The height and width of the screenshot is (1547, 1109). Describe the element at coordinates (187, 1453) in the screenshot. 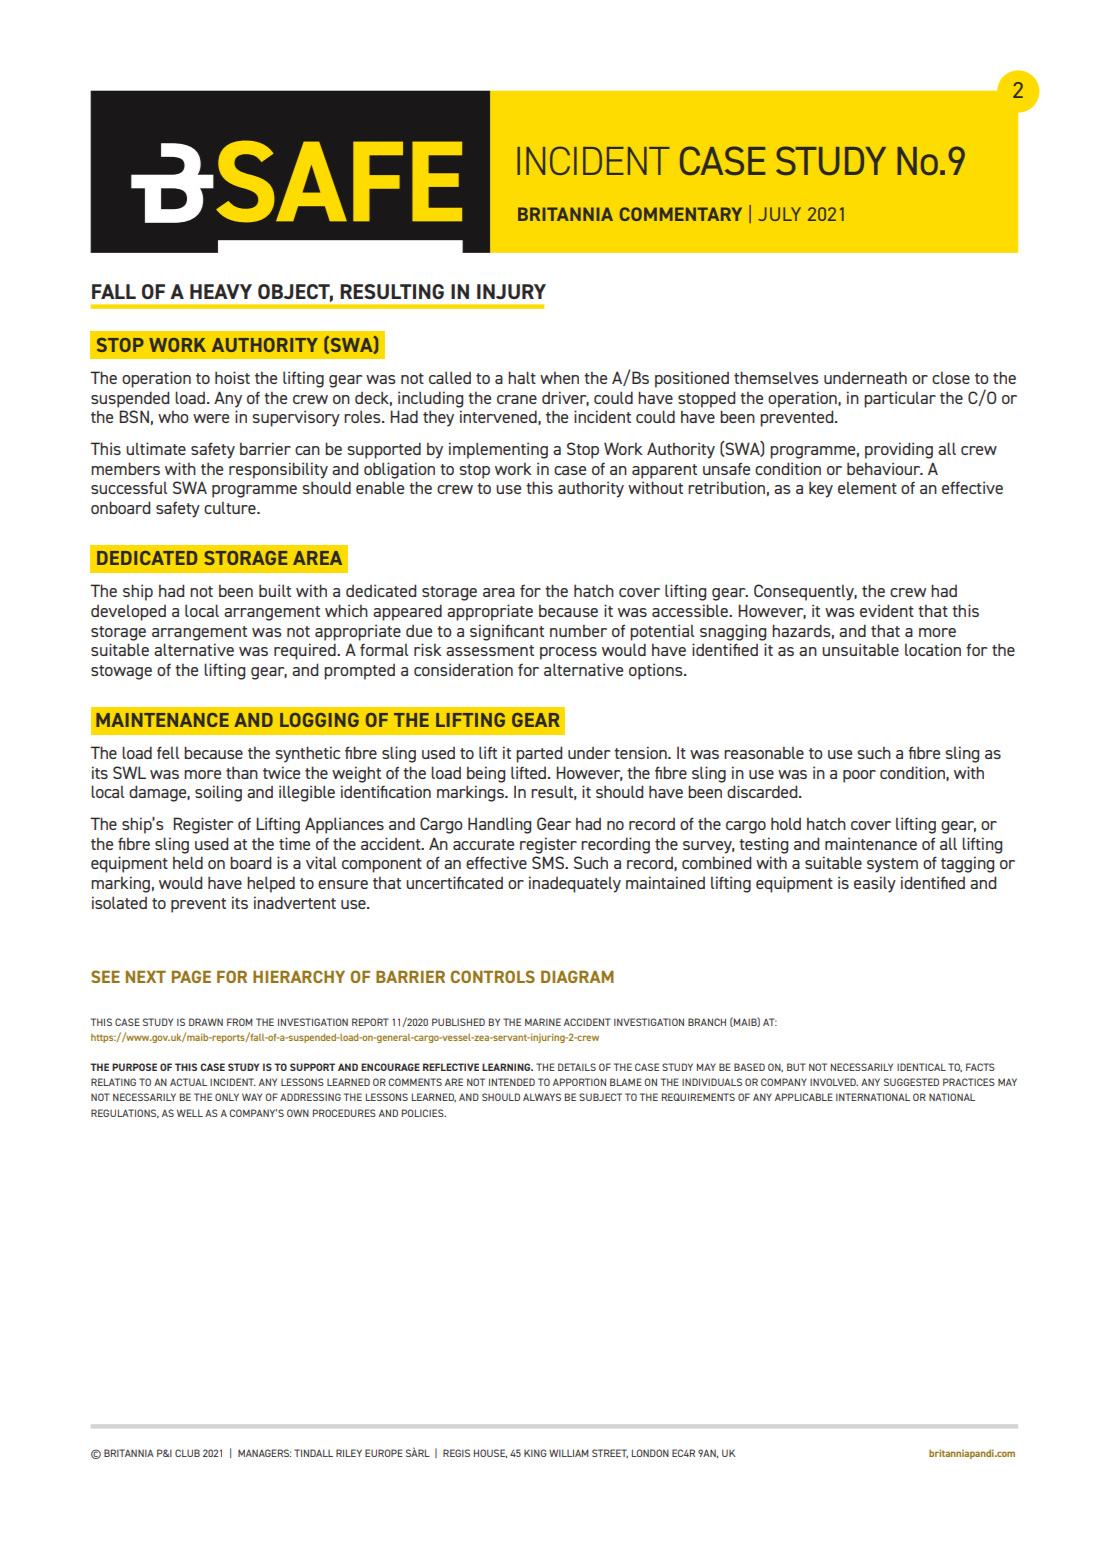

I see `CLUB` at that location.
